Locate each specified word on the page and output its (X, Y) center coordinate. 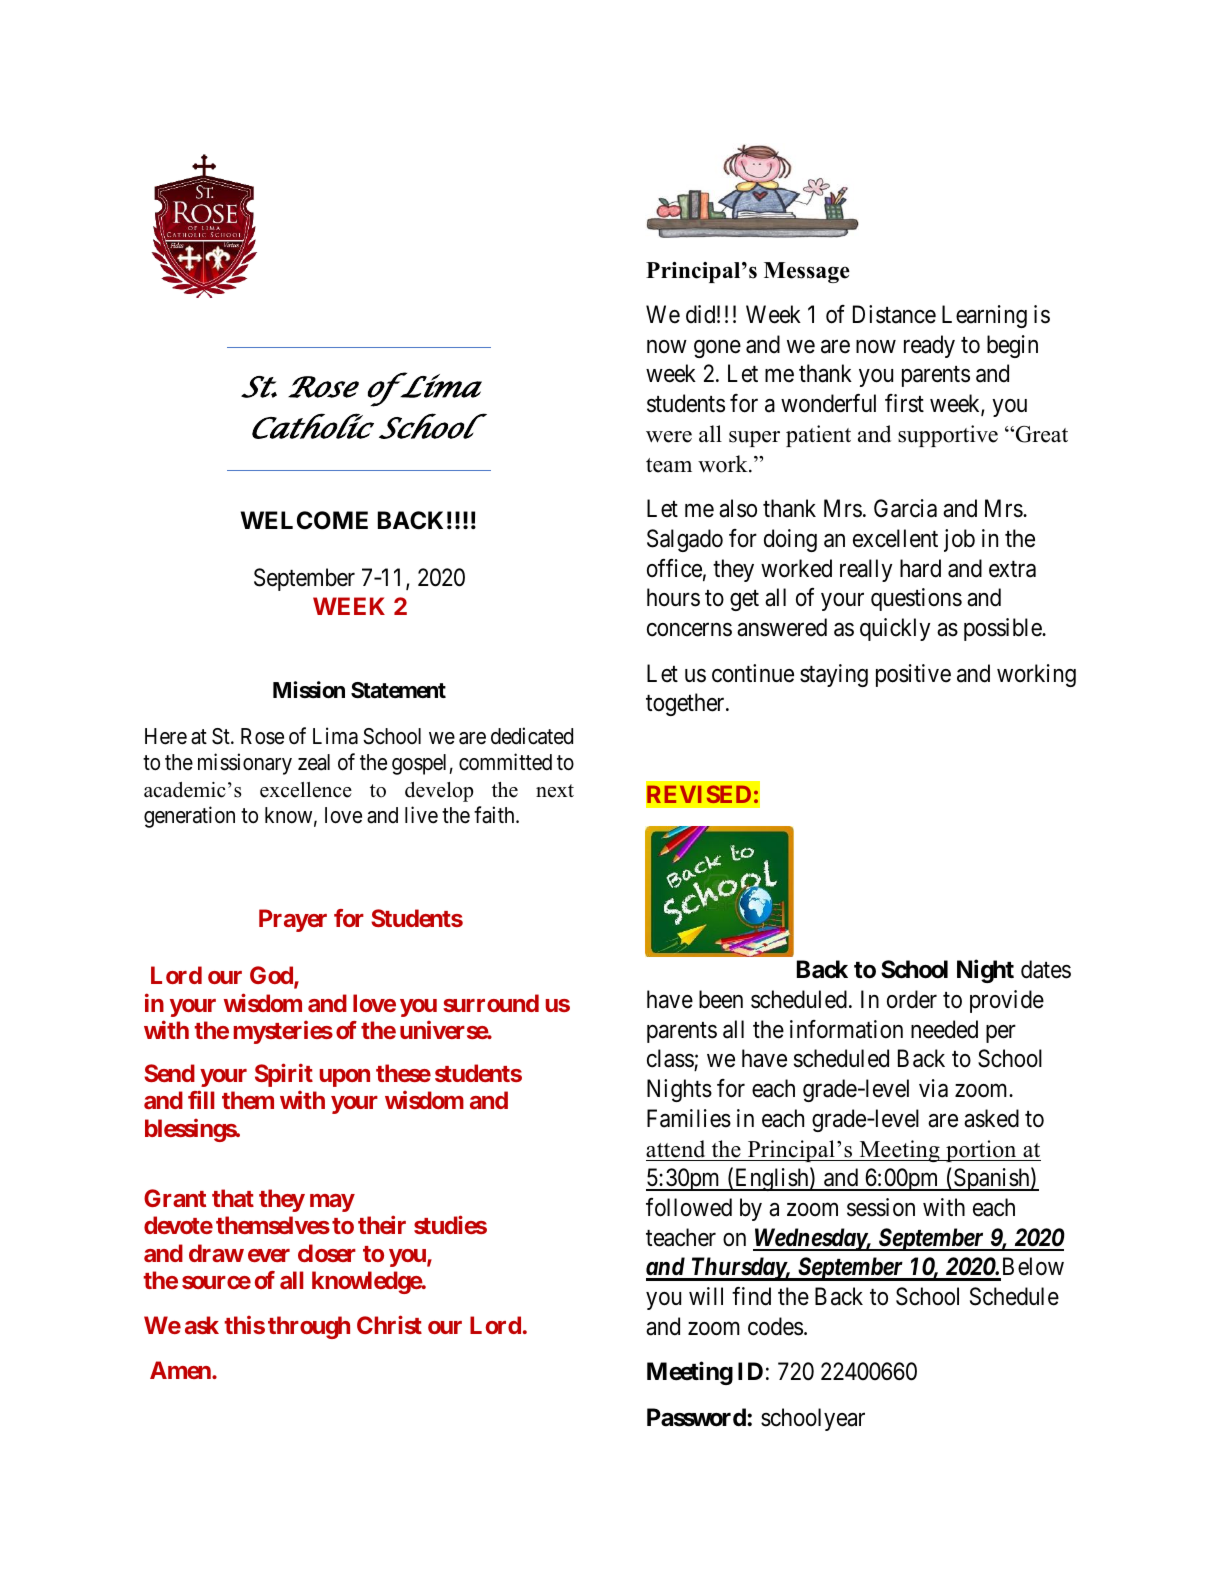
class (671, 1060)
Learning (984, 316)
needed (944, 1029)
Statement (398, 690)
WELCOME (304, 520)
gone (717, 349)
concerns (689, 630)
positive (913, 675)
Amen (181, 1370)
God (272, 976)
